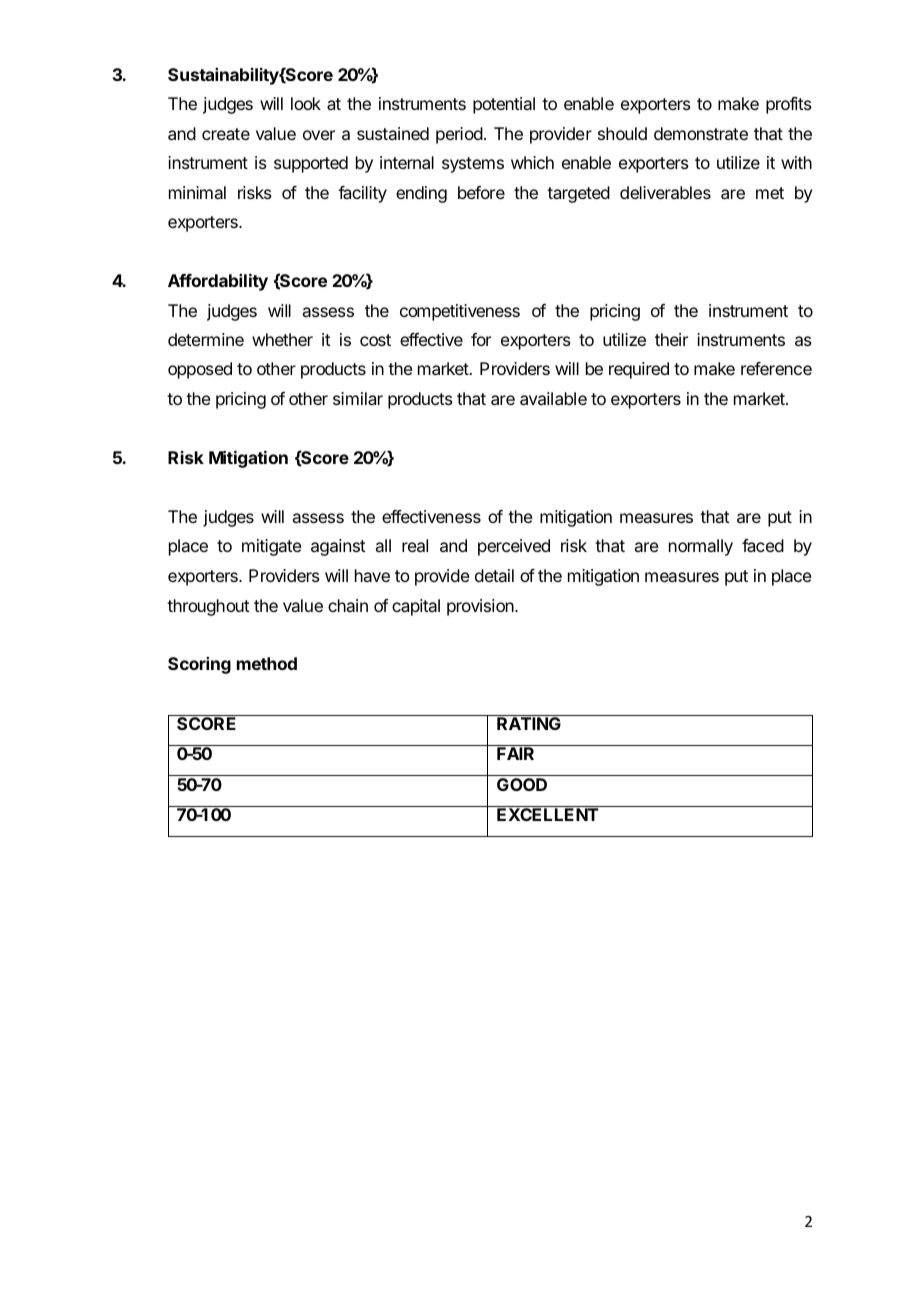  Describe the element at coordinates (514, 547) in the screenshot. I see `perceived` at that location.
